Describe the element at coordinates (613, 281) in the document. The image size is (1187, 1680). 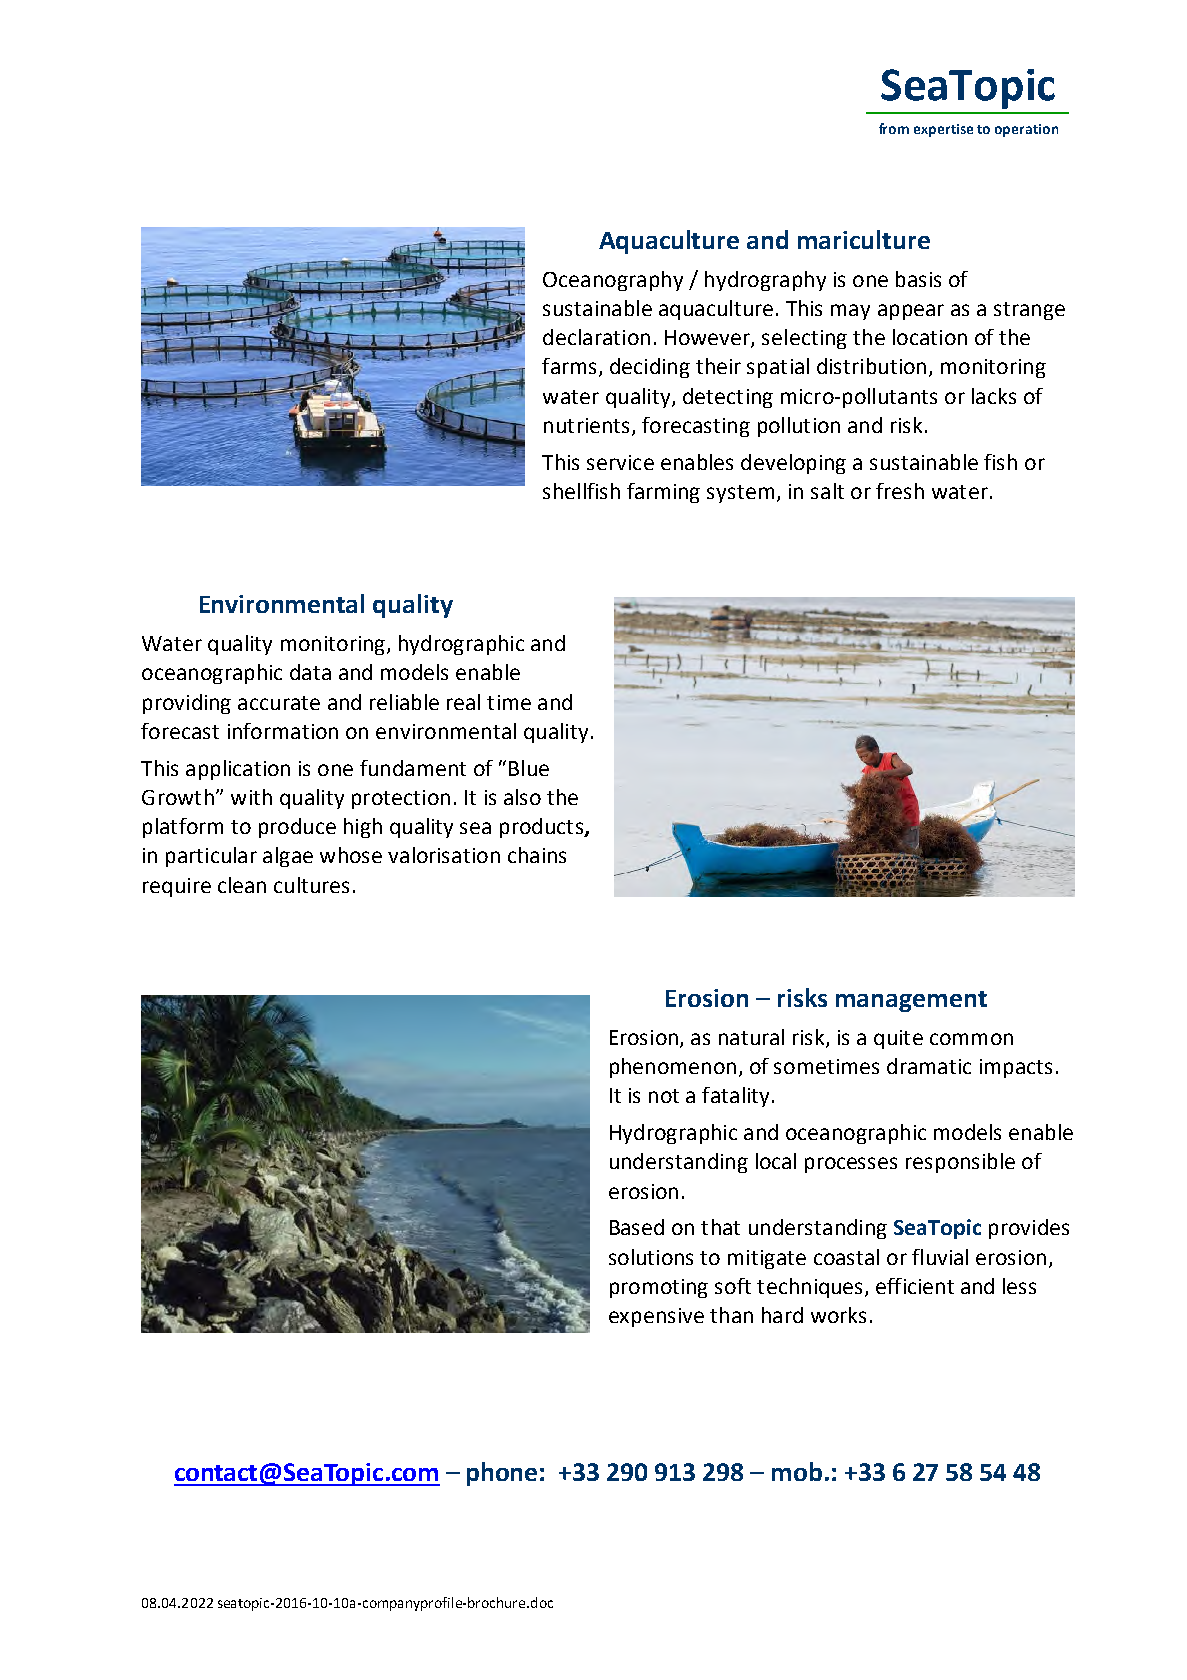
I see `Oceanography` at that location.
